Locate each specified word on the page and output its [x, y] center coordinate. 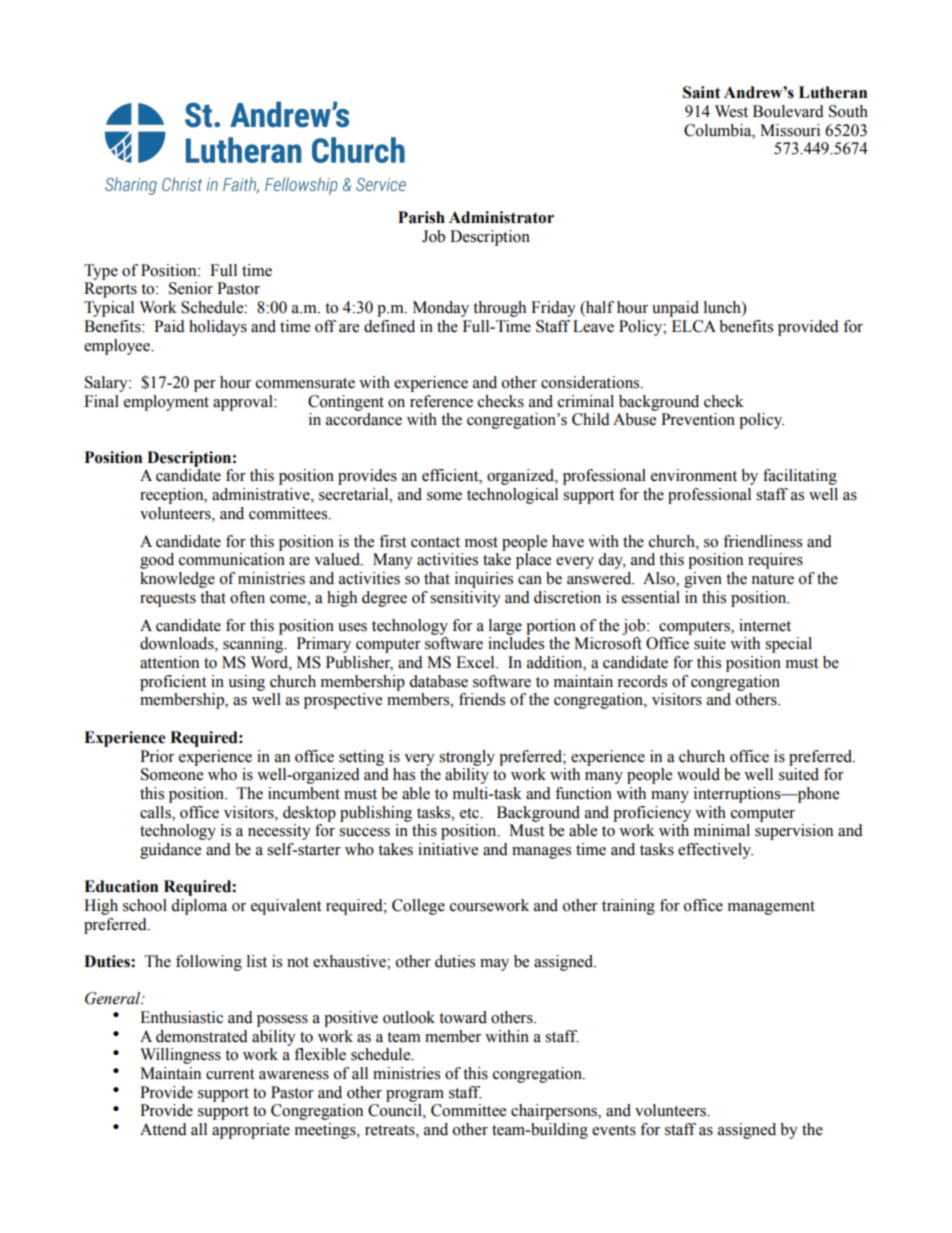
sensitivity [465, 599]
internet [765, 625]
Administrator [501, 217]
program [415, 1096]
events [614, 1130]
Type [101, 272]
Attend [163, 1129]
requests [168, 600]
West [731, 111]
